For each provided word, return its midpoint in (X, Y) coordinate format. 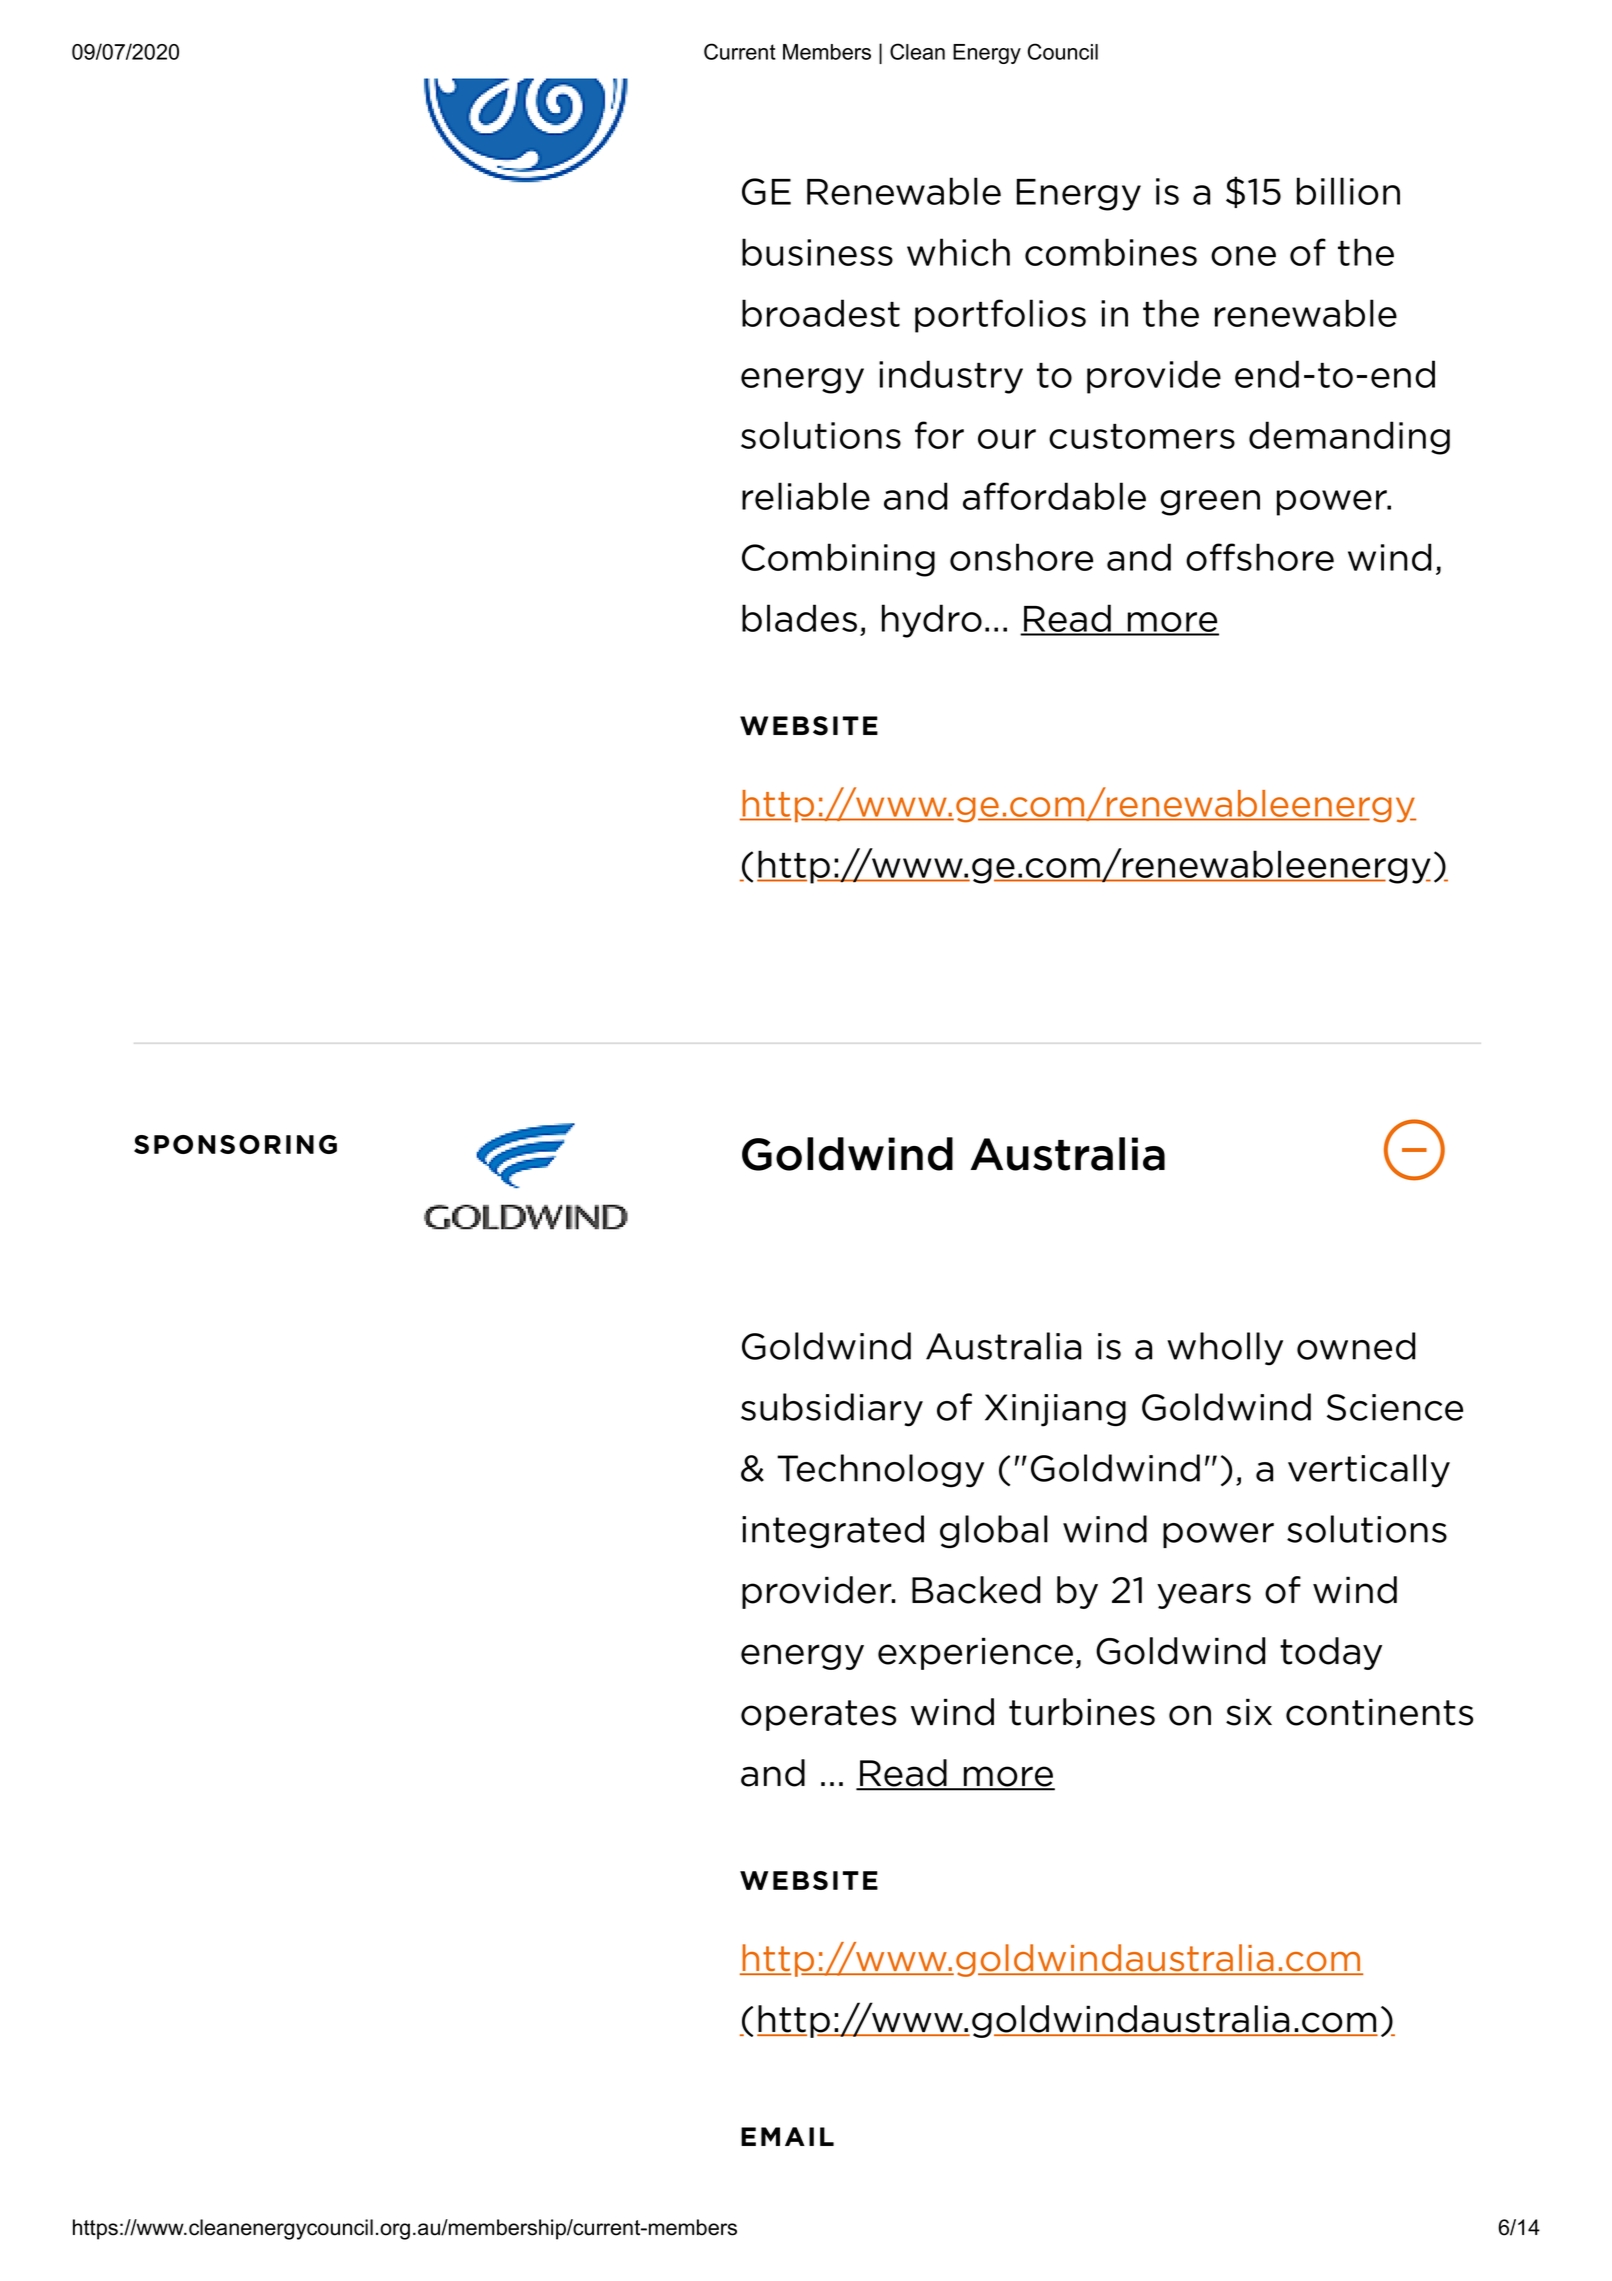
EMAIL (787, 2136)
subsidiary (832, 1410)
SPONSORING (235, 1144)
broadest (821, 313)
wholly (1225, 1349)
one (1243, 256)
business (817, 252)
